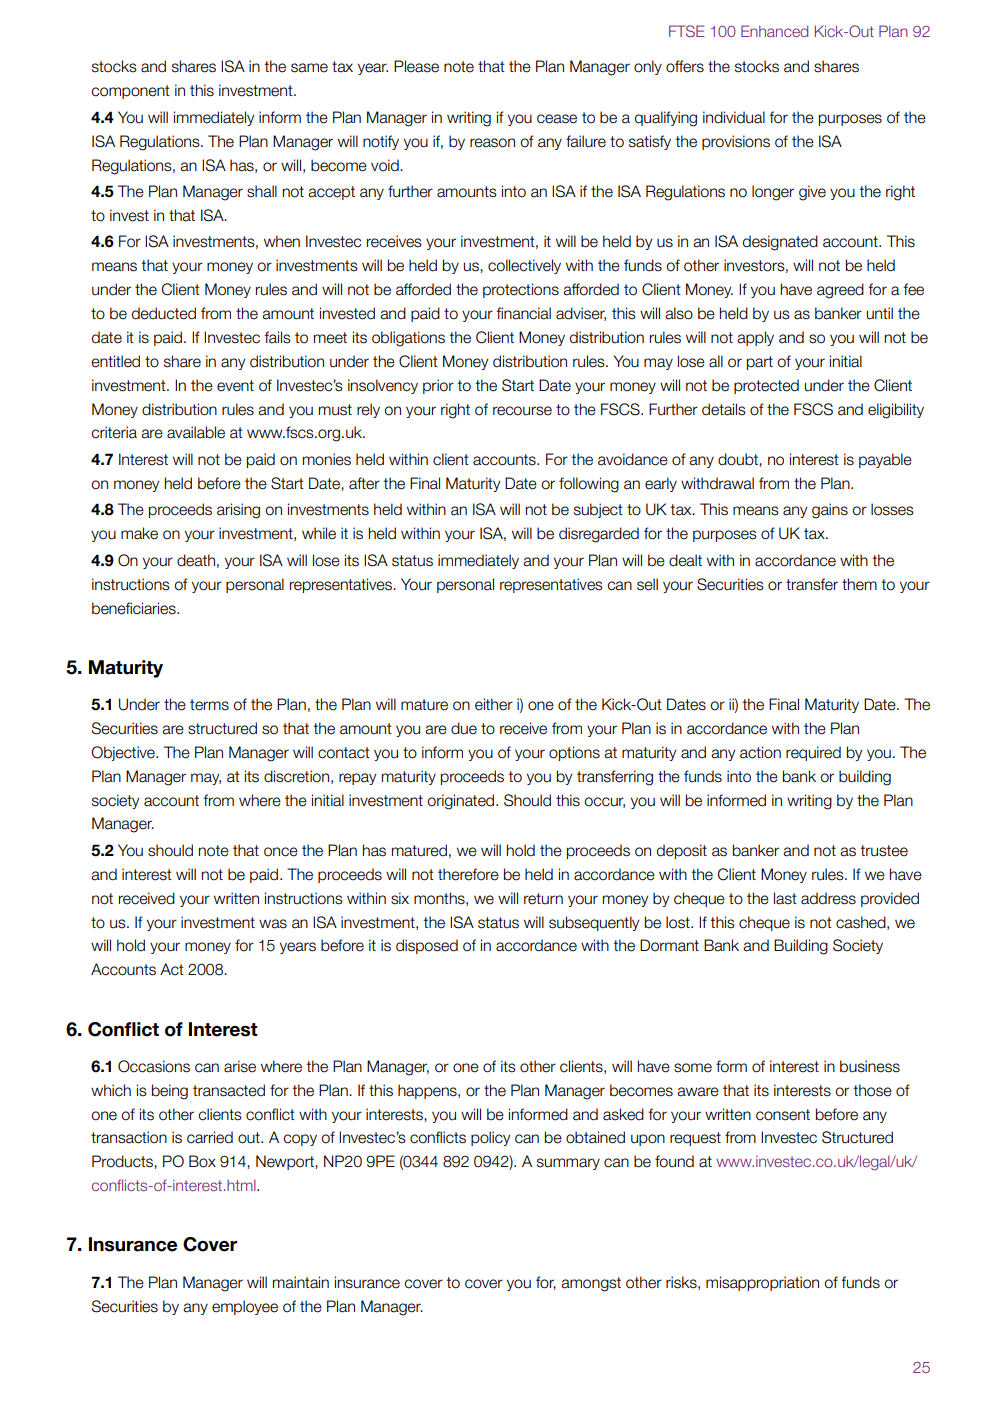 The width and height of the screenshot is (997, 1411). What do you see at coordinates (774, 31) in the screenshot?
I see `Enhanced` at bounding box center [774, 31].
